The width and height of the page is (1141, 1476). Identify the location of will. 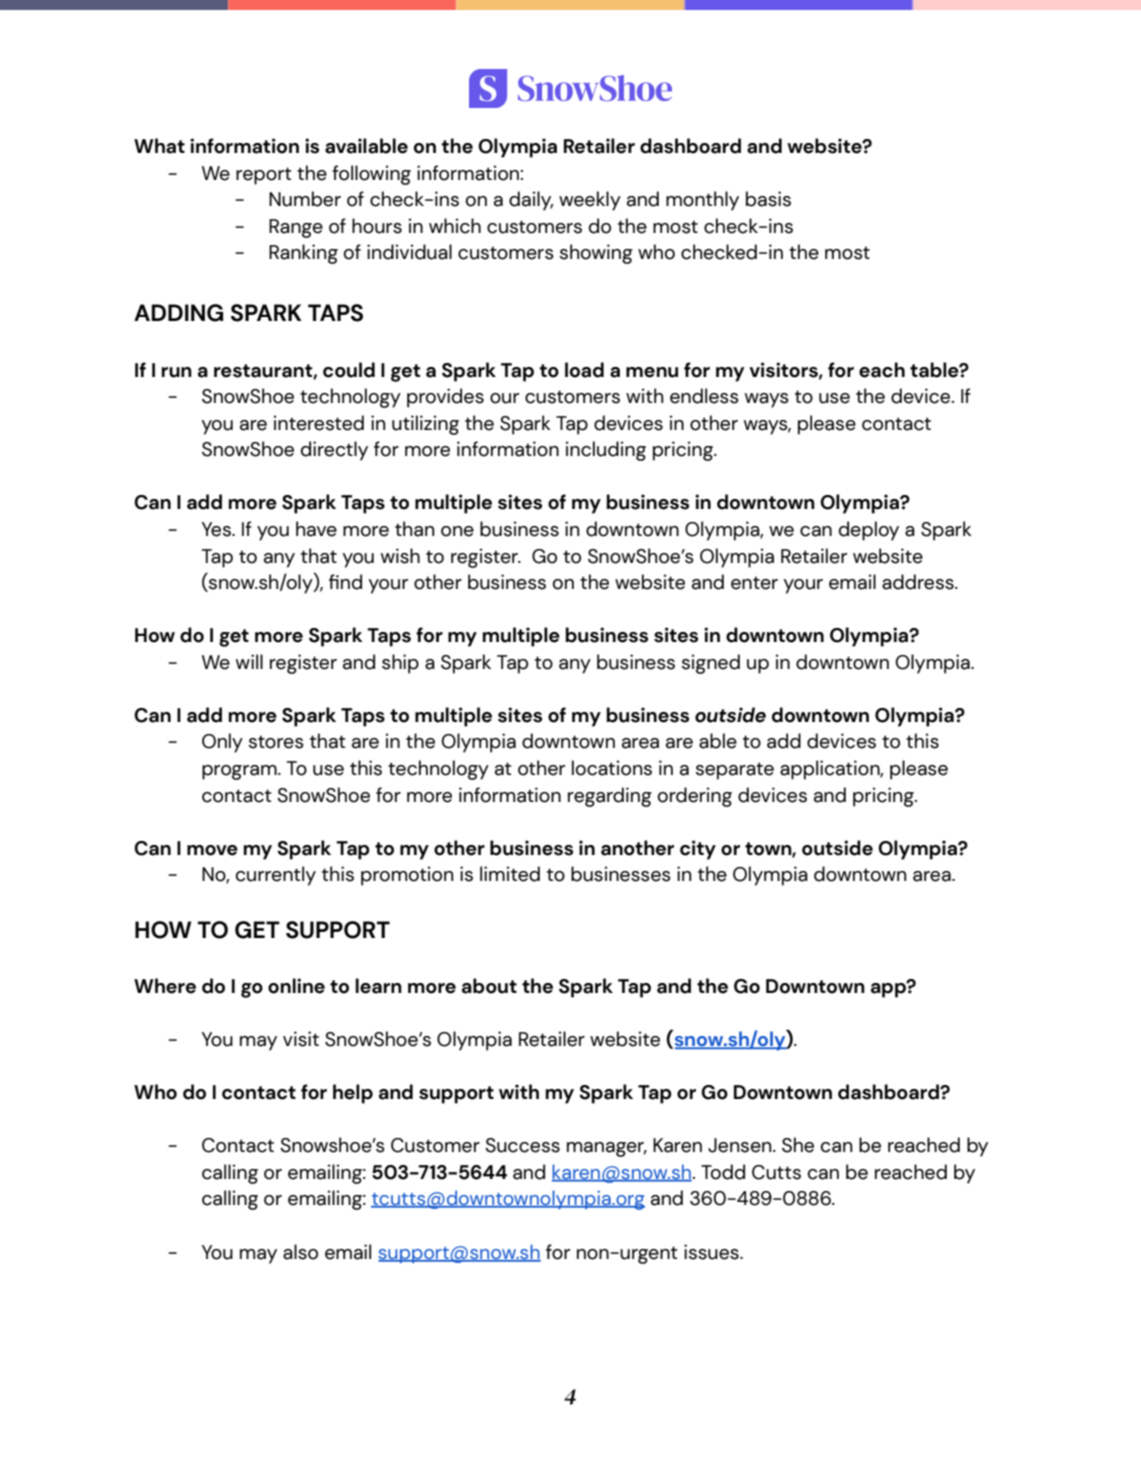
(249, 661).
